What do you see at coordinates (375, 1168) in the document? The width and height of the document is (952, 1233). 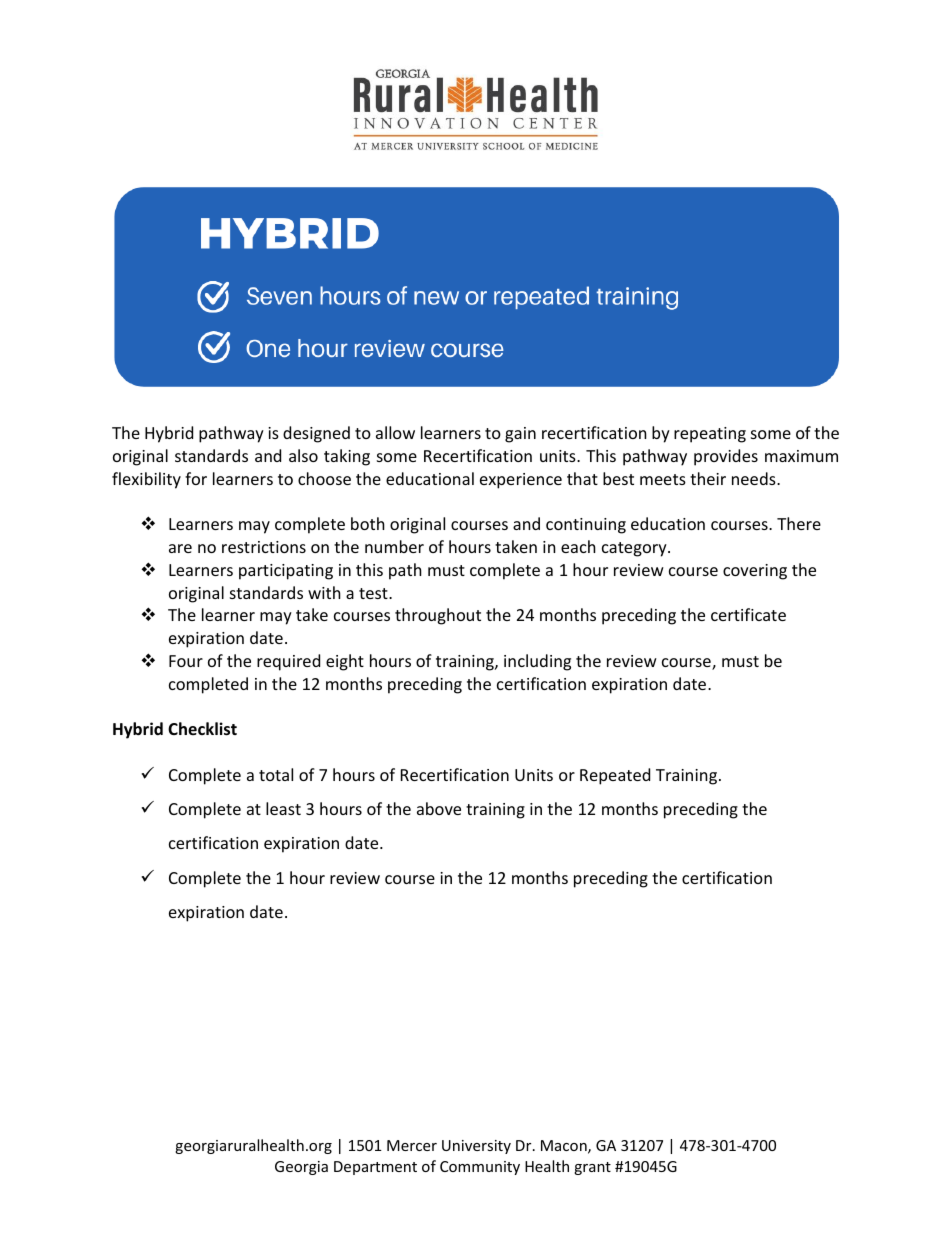 I see `Department` at bounding box center [375, 1168].
